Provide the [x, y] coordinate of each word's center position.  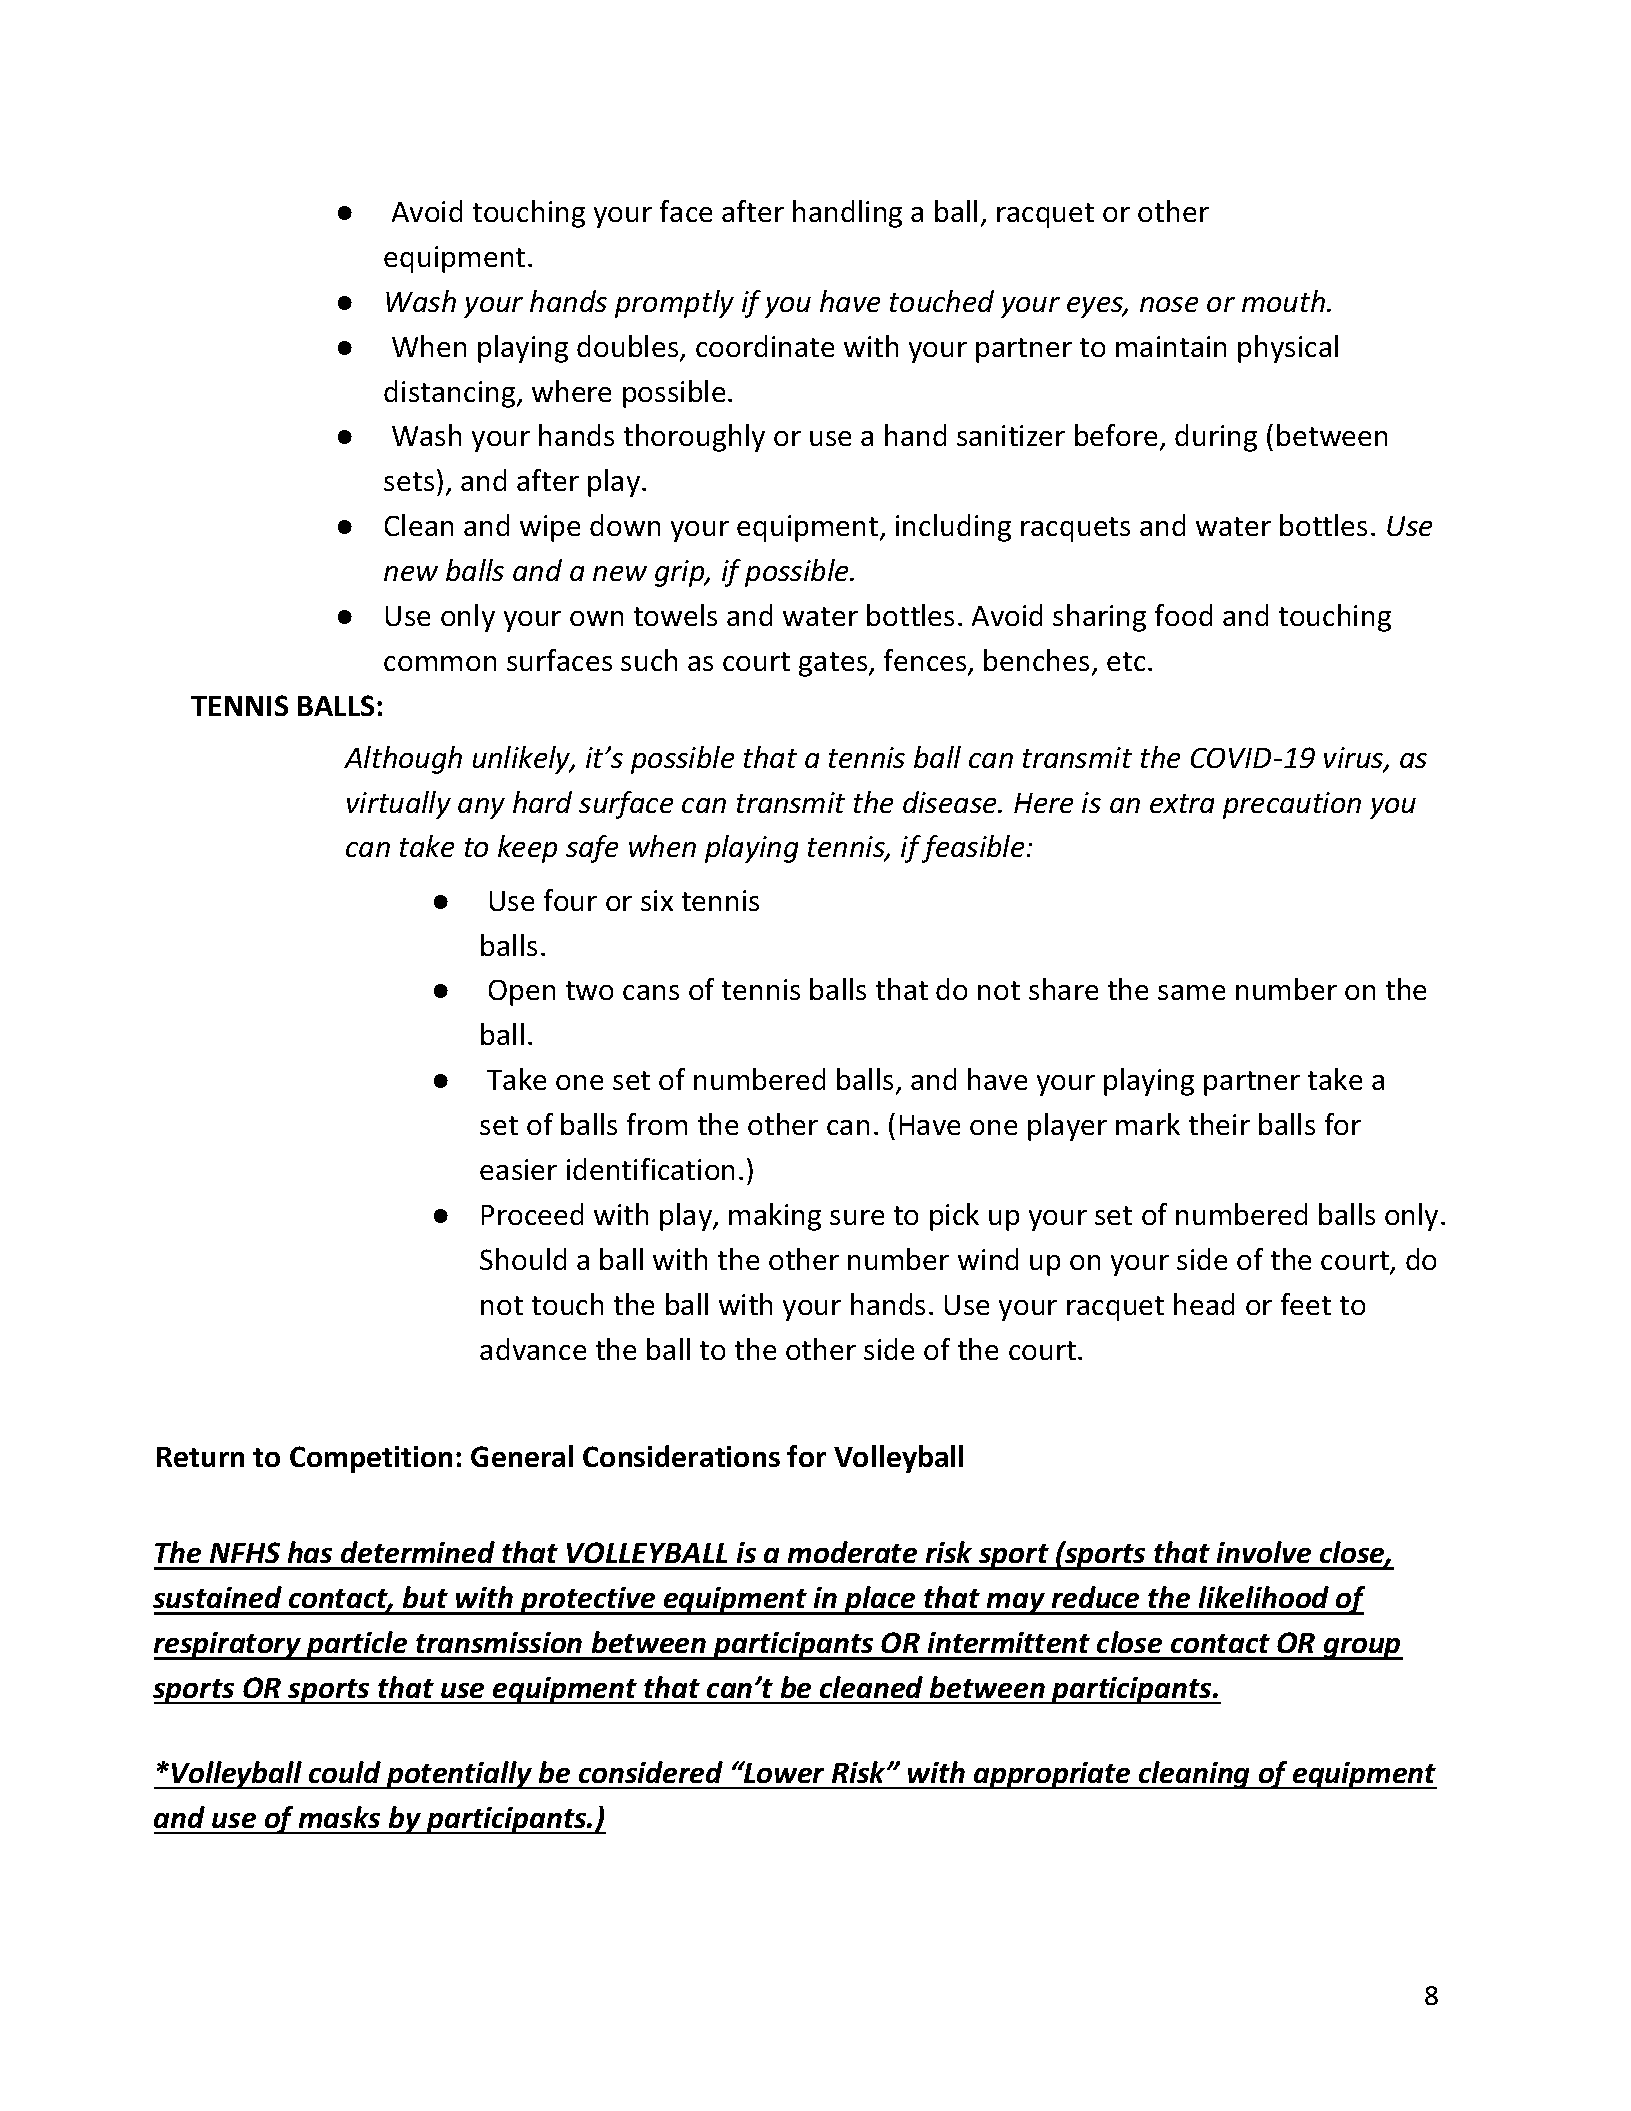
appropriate [1052, 1775]
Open [522, 993]
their [1219, 1124]
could [345, 1772]
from [657, 1124]
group [1362, 1649]
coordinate [765, 346]
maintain [1171, 346]
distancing [451, 394]
